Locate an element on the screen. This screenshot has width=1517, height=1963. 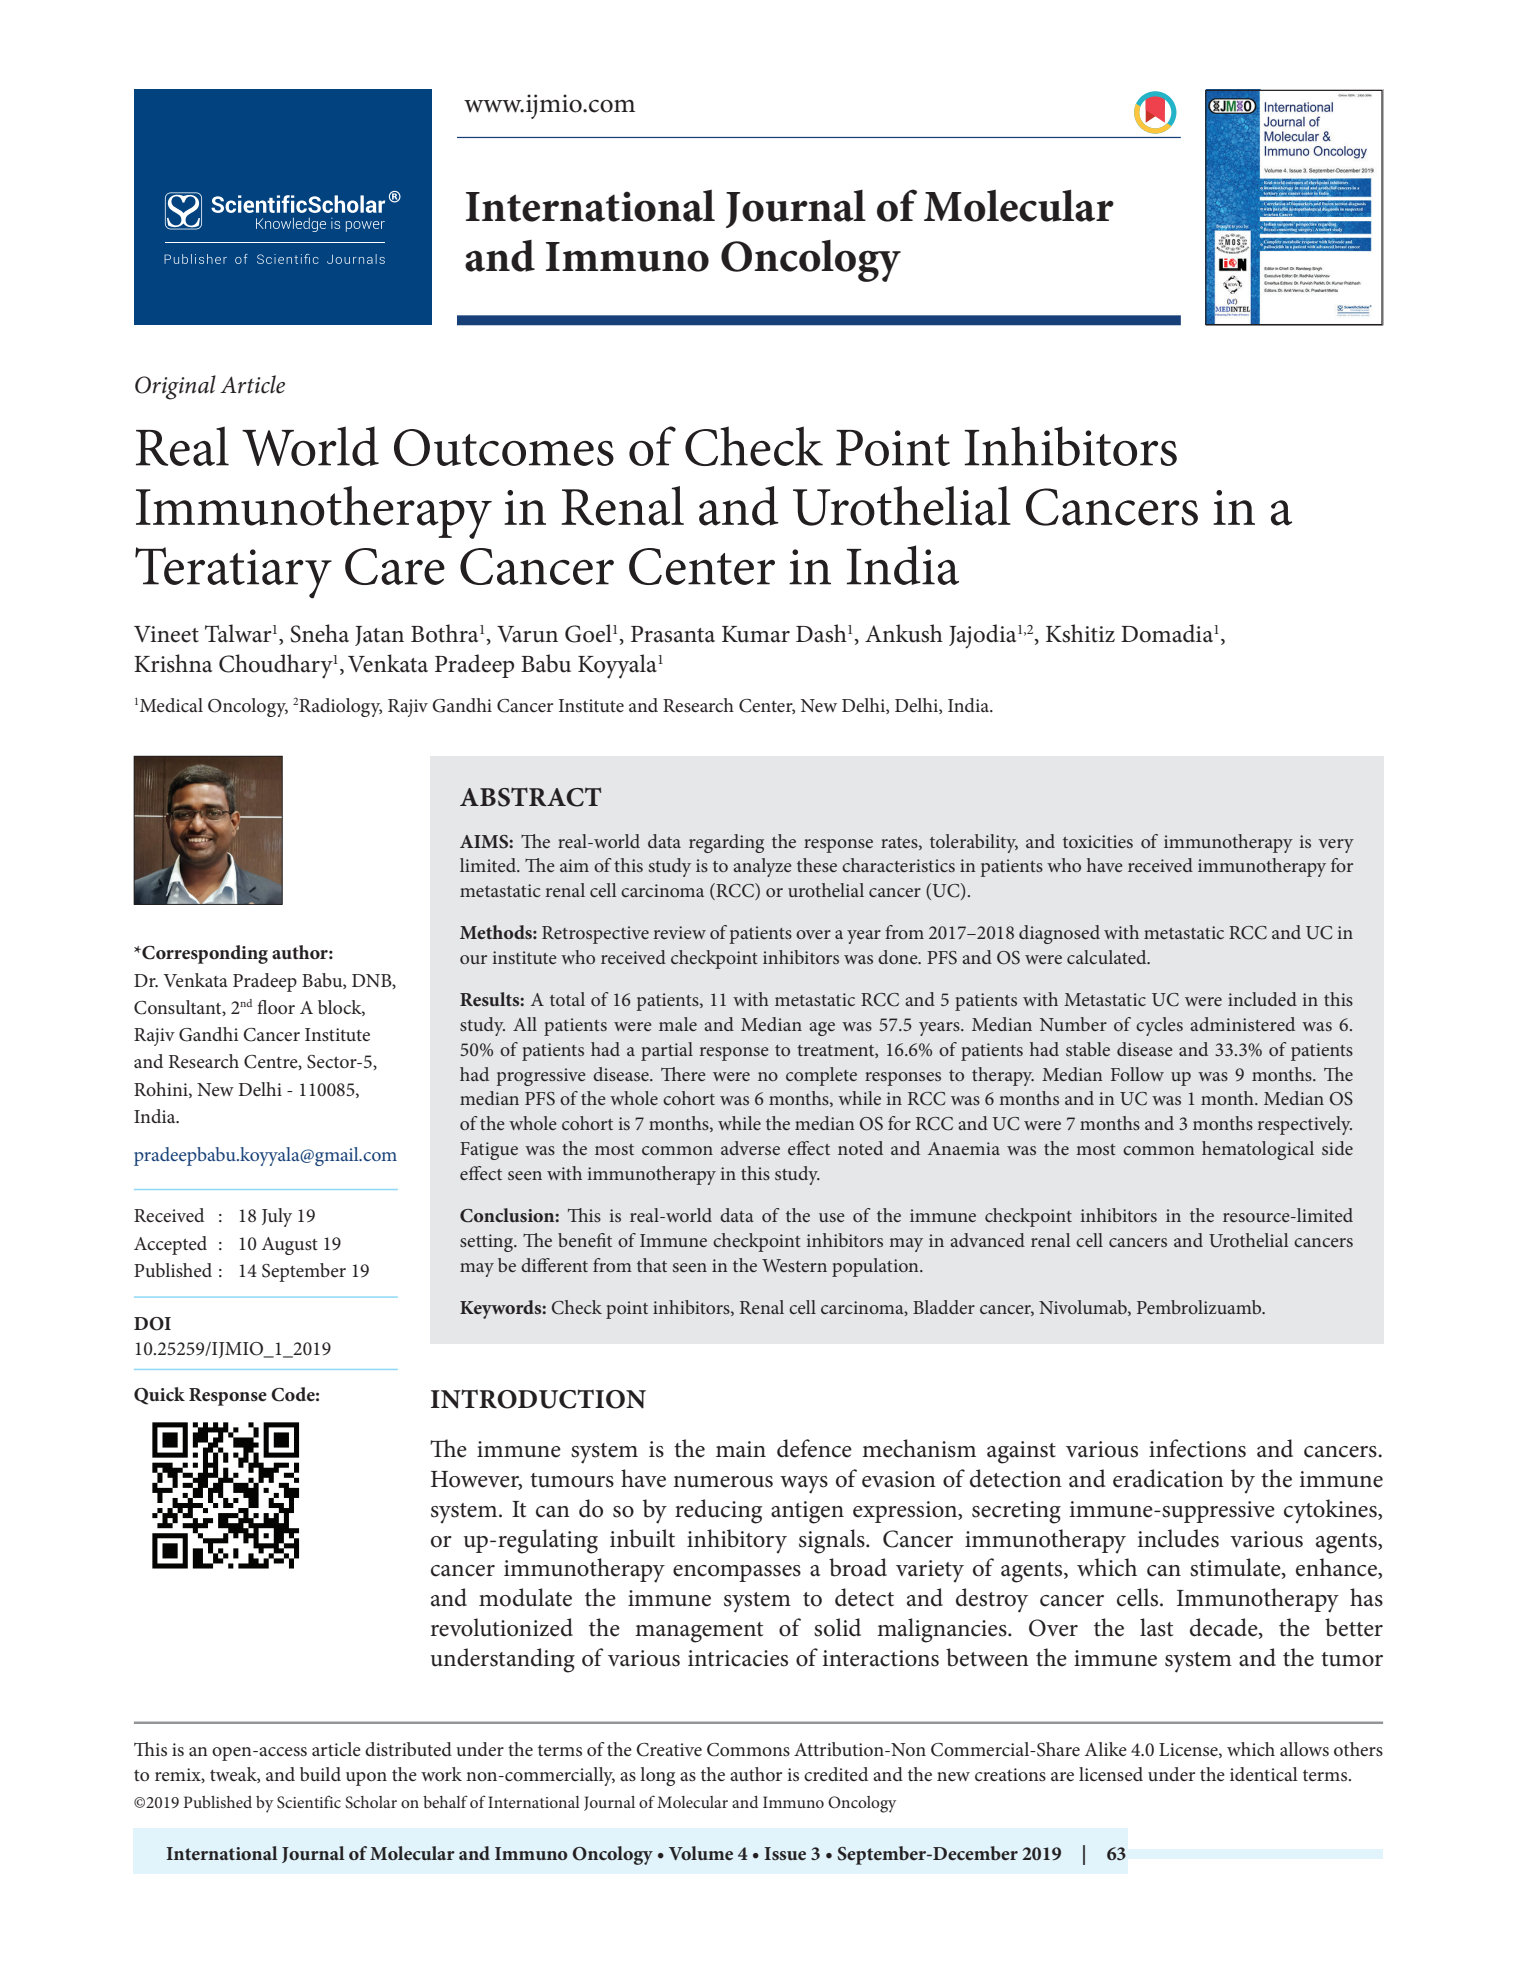
Kumar is located at coordinates (756, 634).
